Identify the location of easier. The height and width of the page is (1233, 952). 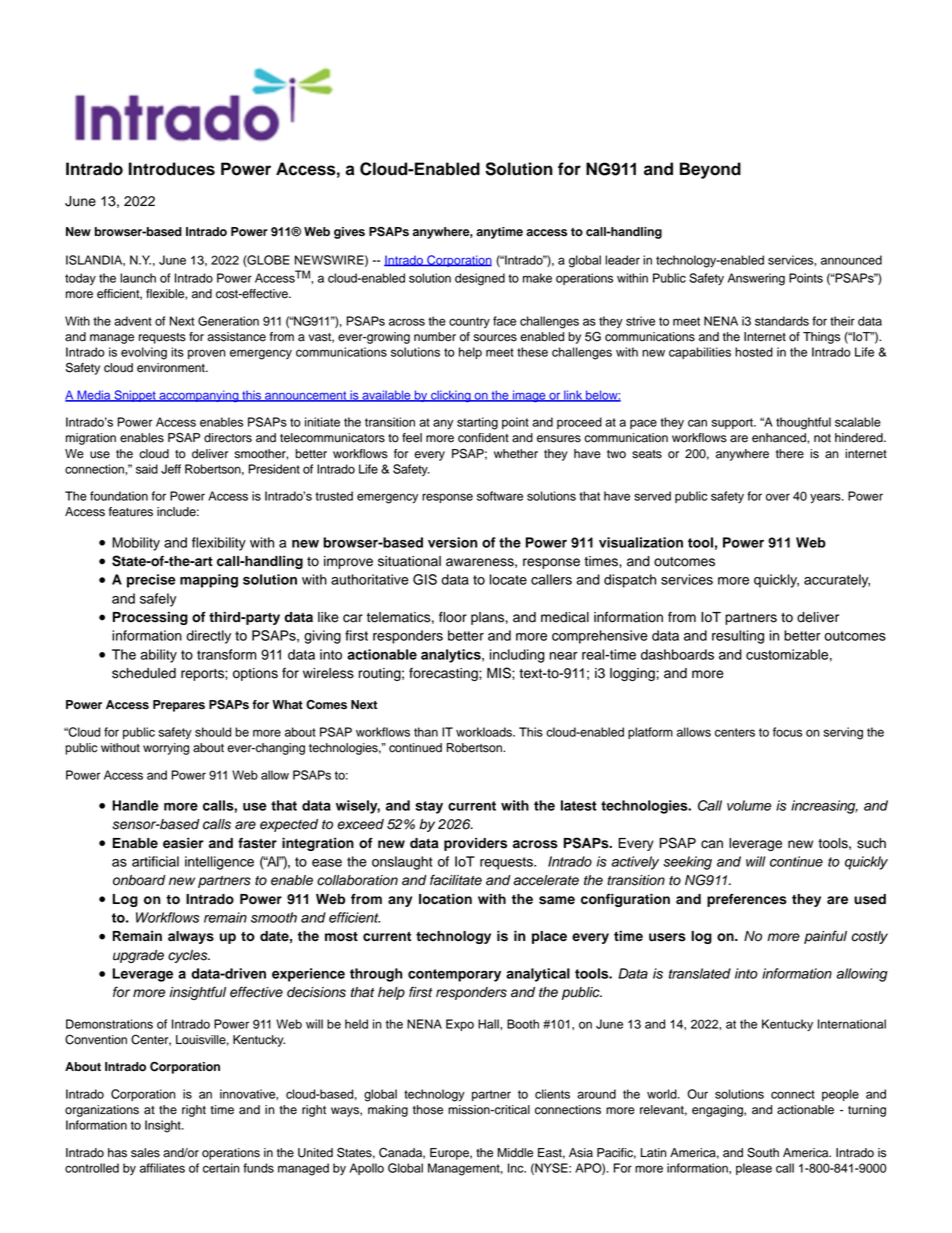
(183, 843).
